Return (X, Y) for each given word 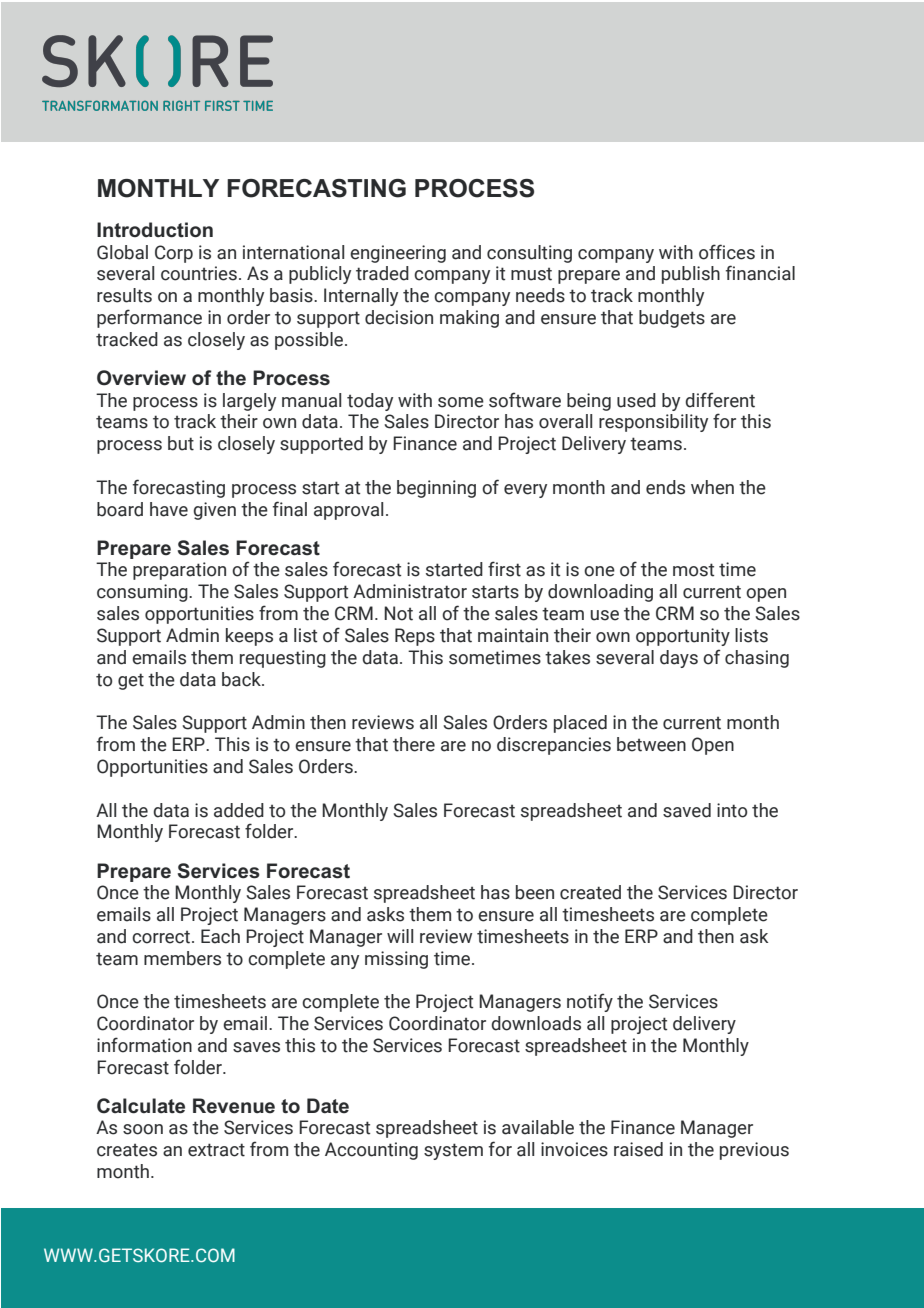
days (679, 659)
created (590, 892)
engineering (398, 254)
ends (665, 487)
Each (220, 936)
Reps (415, 637)
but (181, 443)
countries (199, 273)
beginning (436, 489)
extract (216, 1150)
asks (385, 914)
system (453, 1151)
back (242, 679)
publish (691, 275)
